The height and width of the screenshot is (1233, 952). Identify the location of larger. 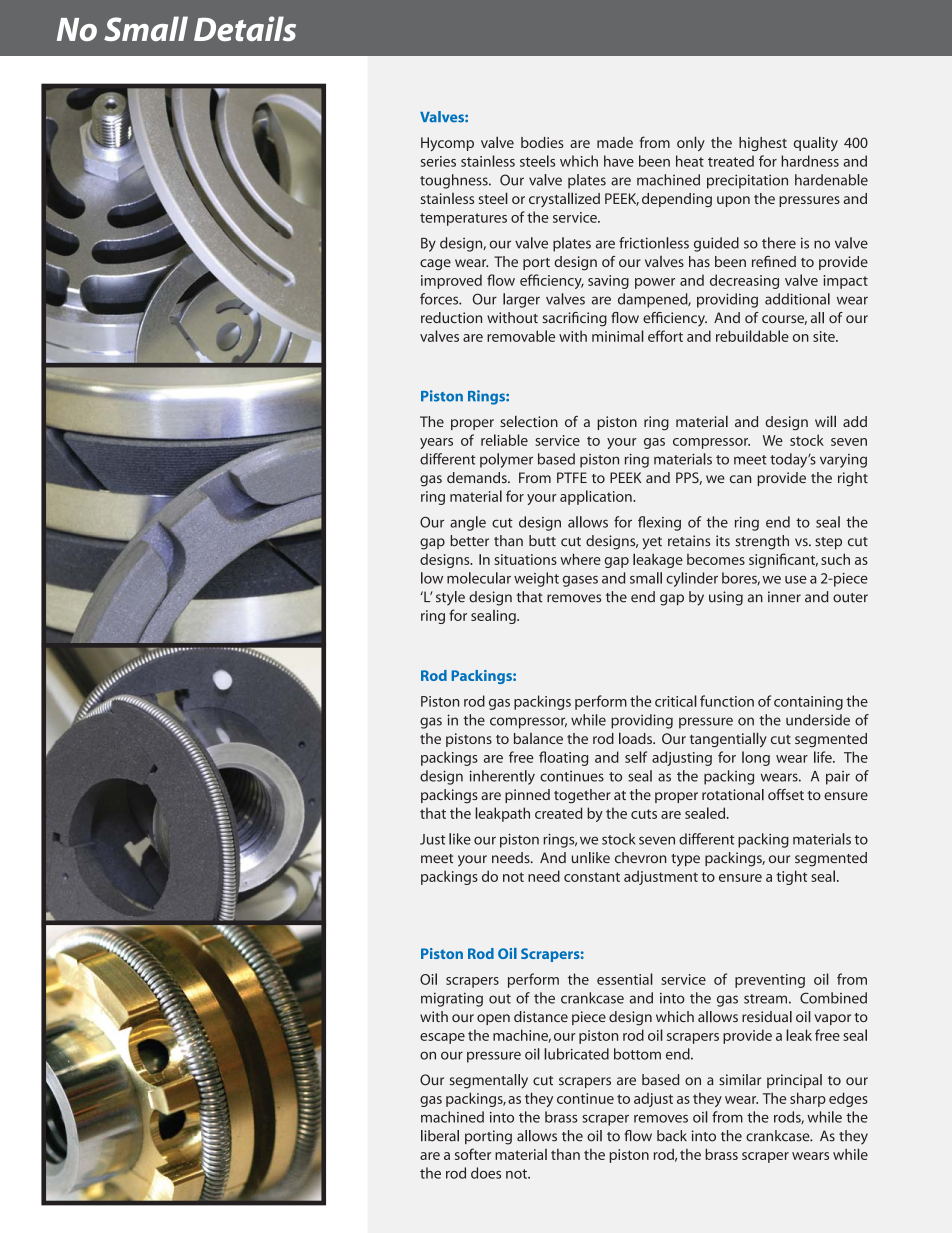
(521, 300).
